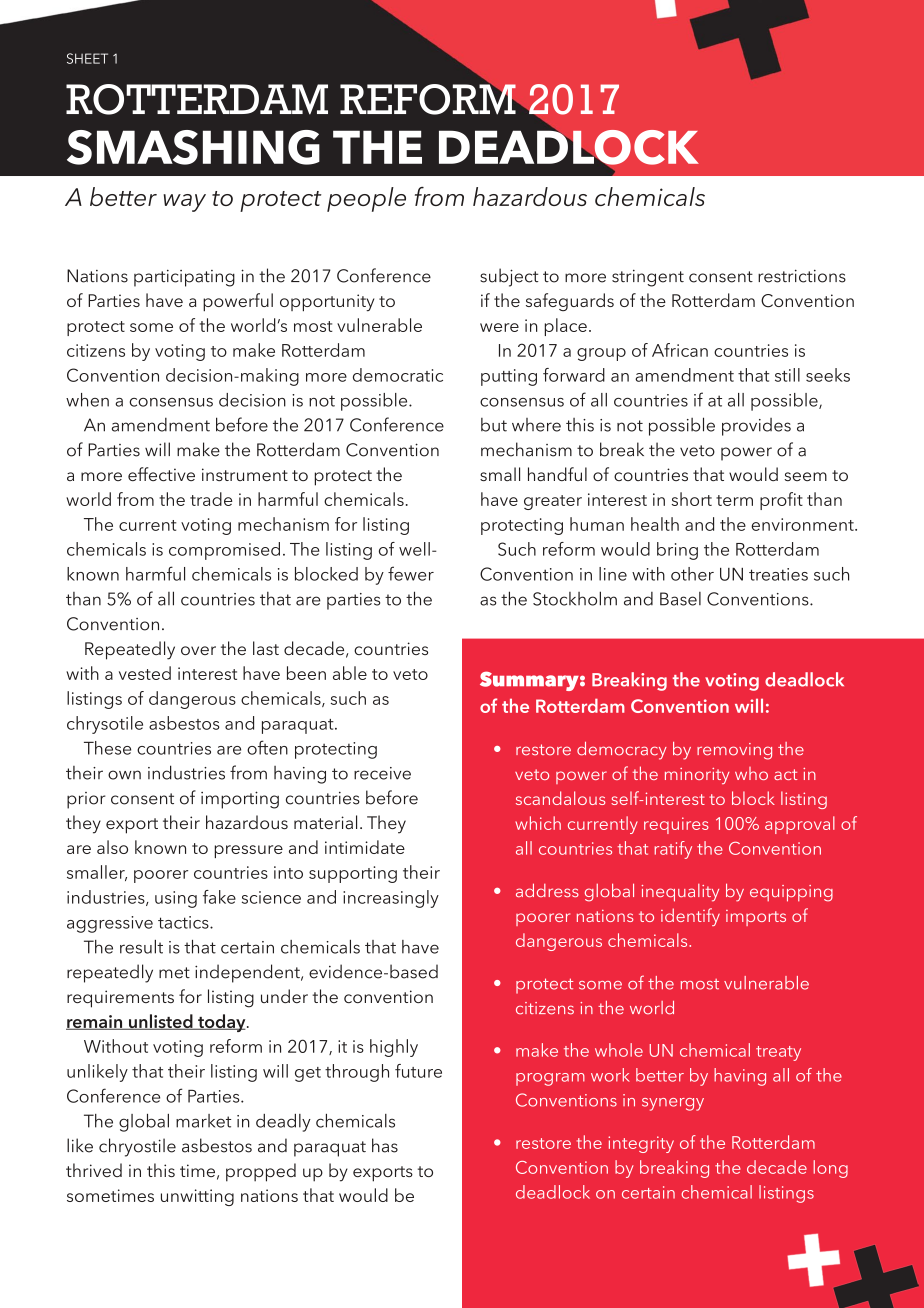  I want to click on when, so click(87, 400).
